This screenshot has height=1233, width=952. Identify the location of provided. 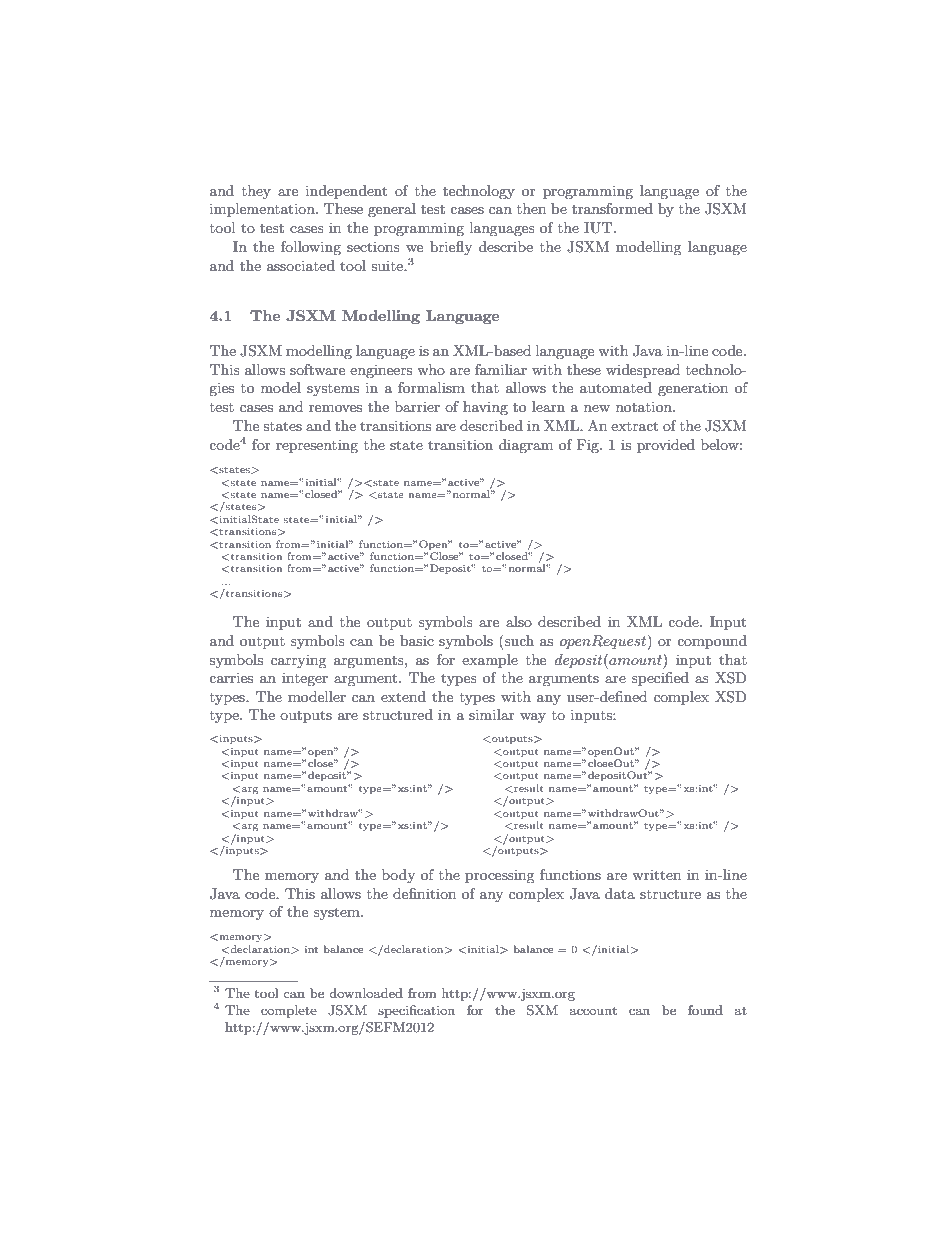
(666, 446).
